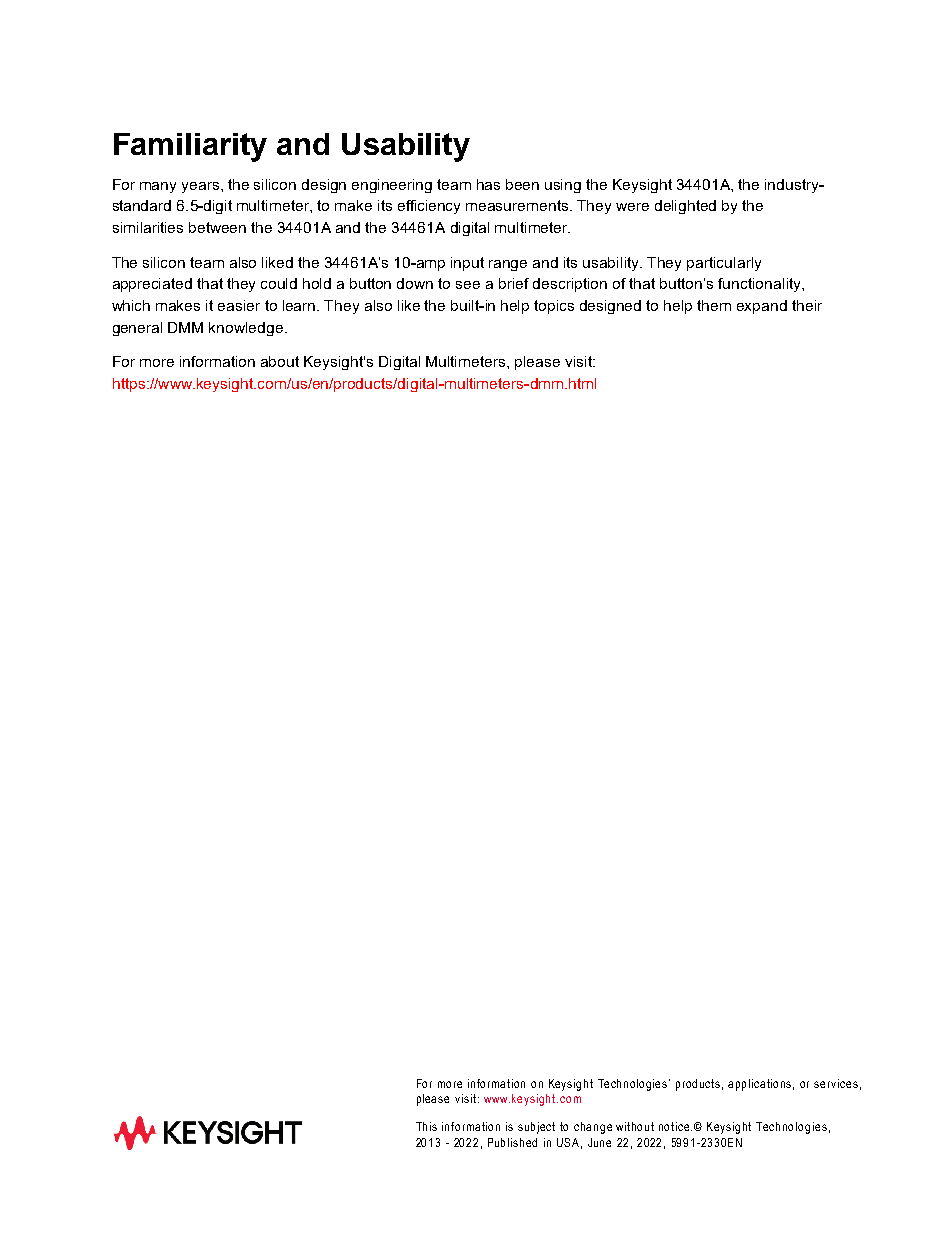  I want to click on notice, so click(675, 1126).
